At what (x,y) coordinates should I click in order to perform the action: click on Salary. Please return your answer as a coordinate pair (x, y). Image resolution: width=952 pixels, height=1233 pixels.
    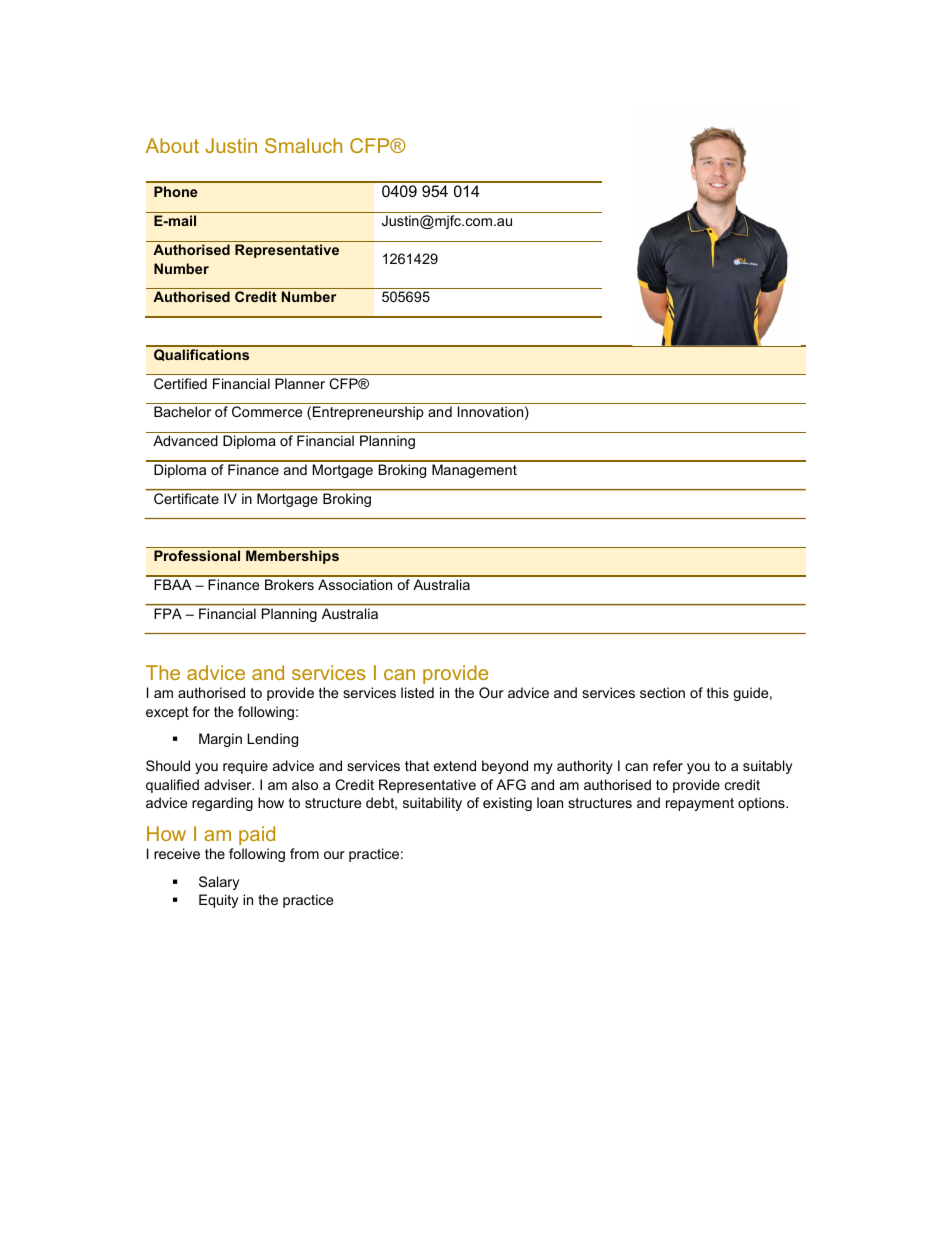
    Looking at the image, I should click on (219, 883).
